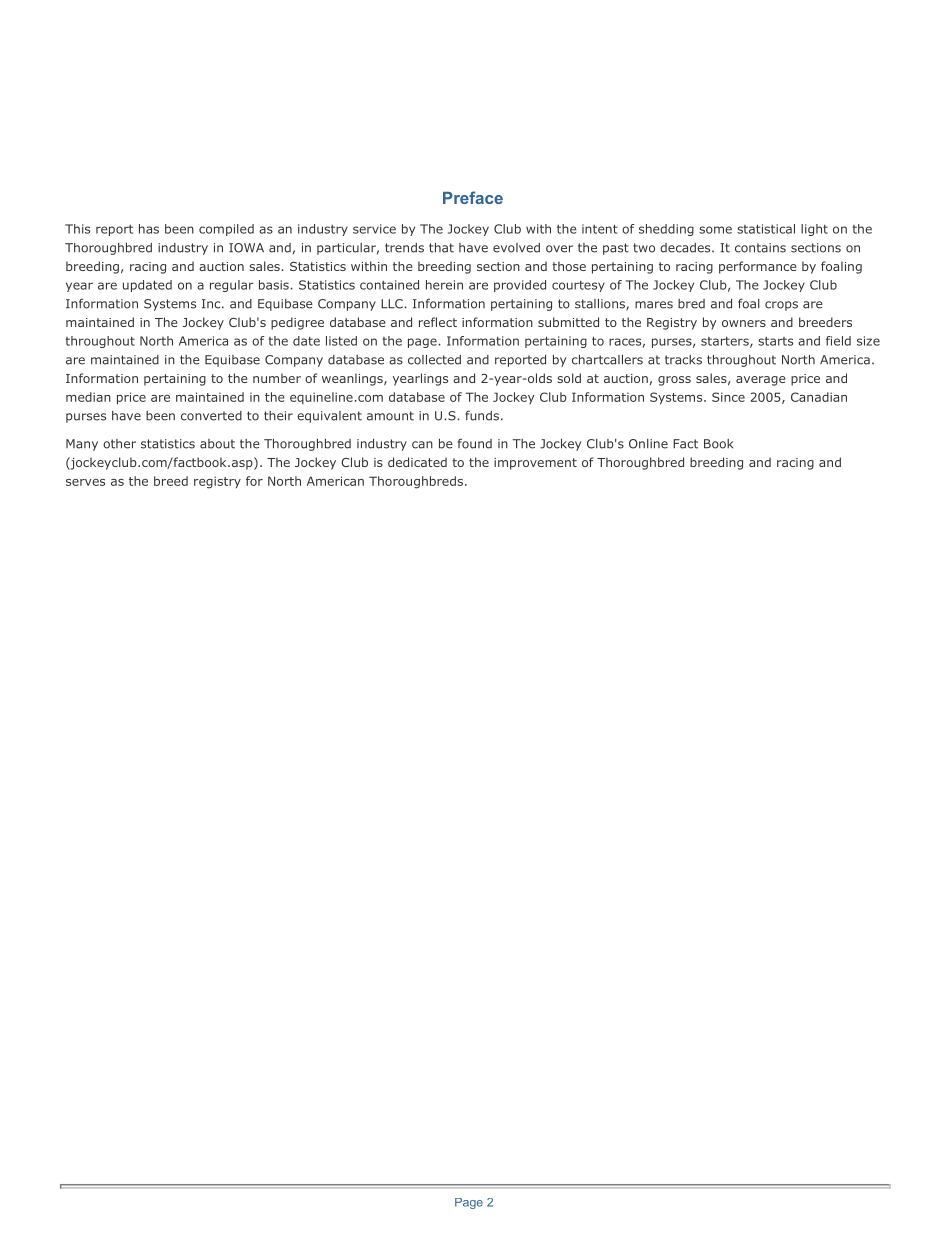 The height and width of the image is (1233, 952). I want to click on Preface, so click(473, 197).
